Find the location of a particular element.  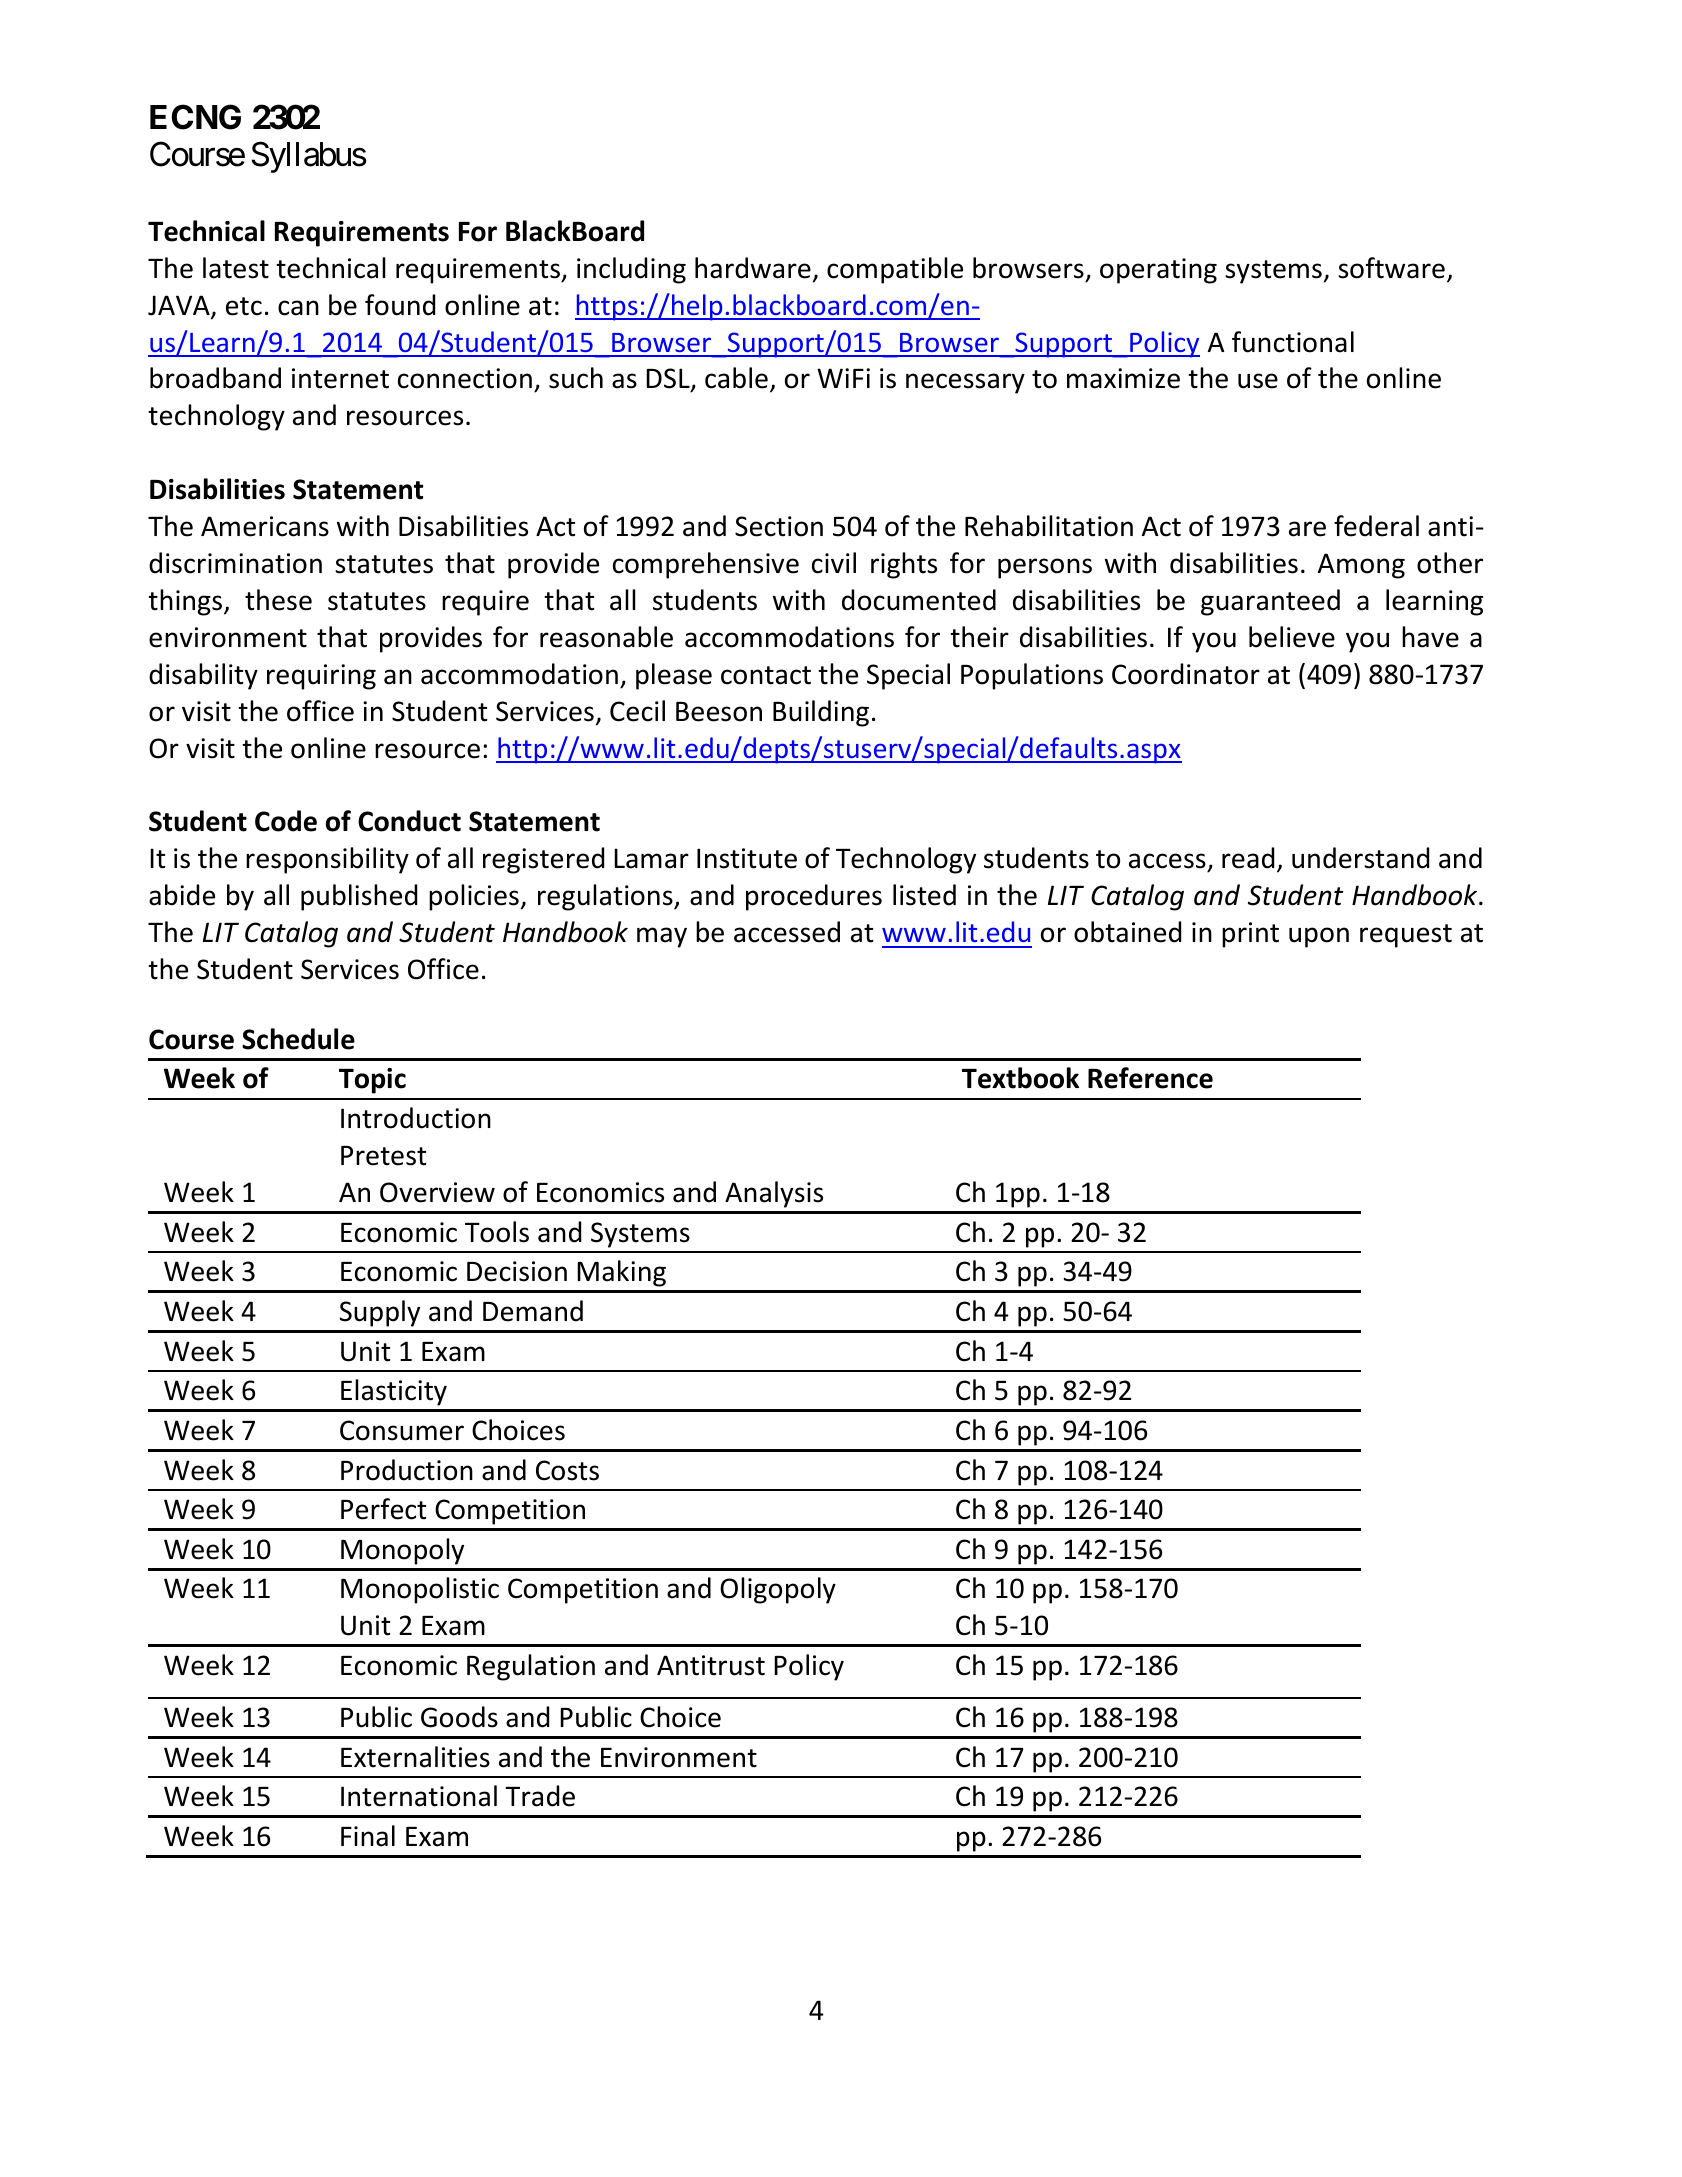

functional is located at coordinates (1293, 342).
